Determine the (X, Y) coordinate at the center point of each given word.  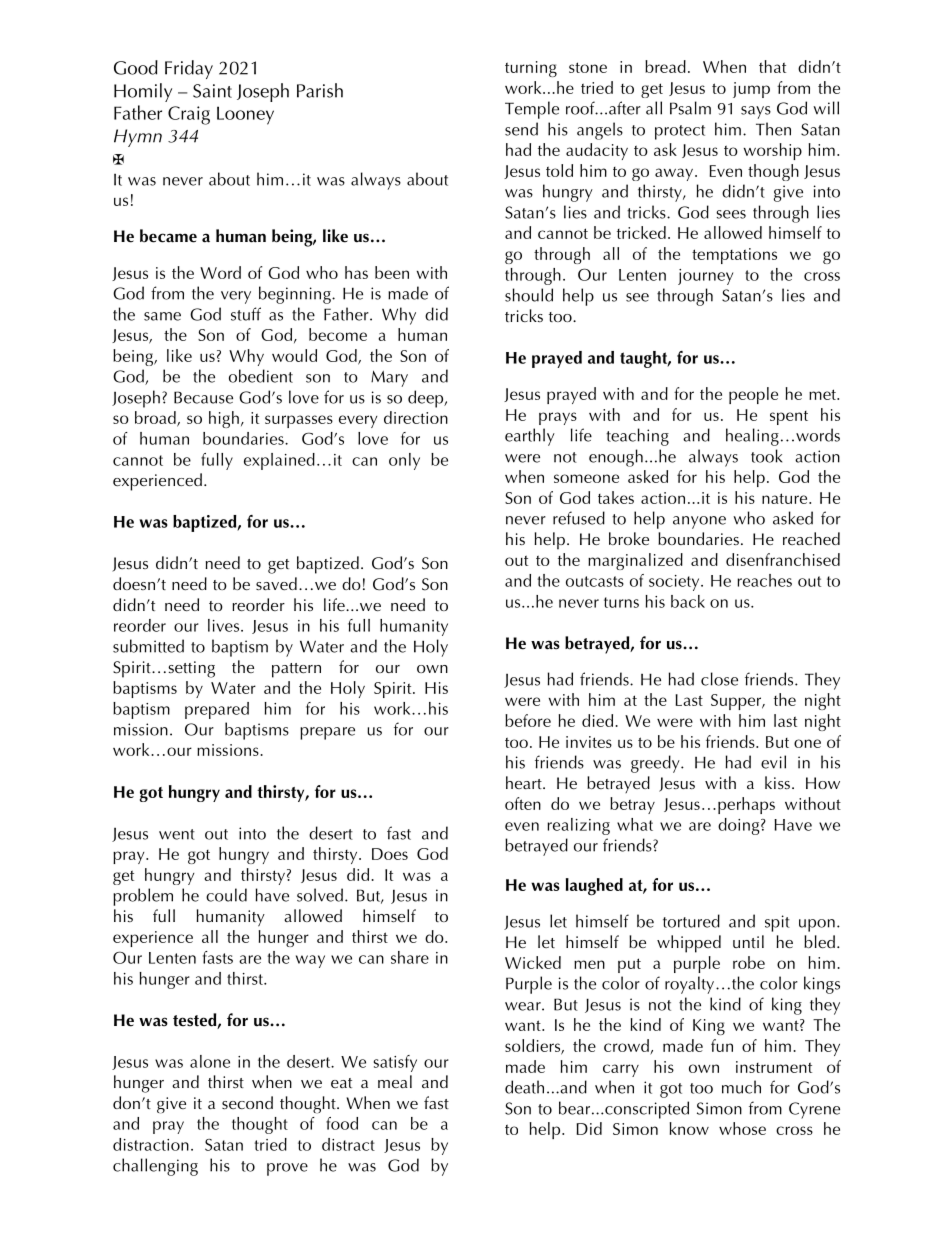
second (247, 1102)
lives (225, 625)
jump (751, 90)
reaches (764, 580)
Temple (532, 110)
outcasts (595, 581)
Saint (212, 91)
